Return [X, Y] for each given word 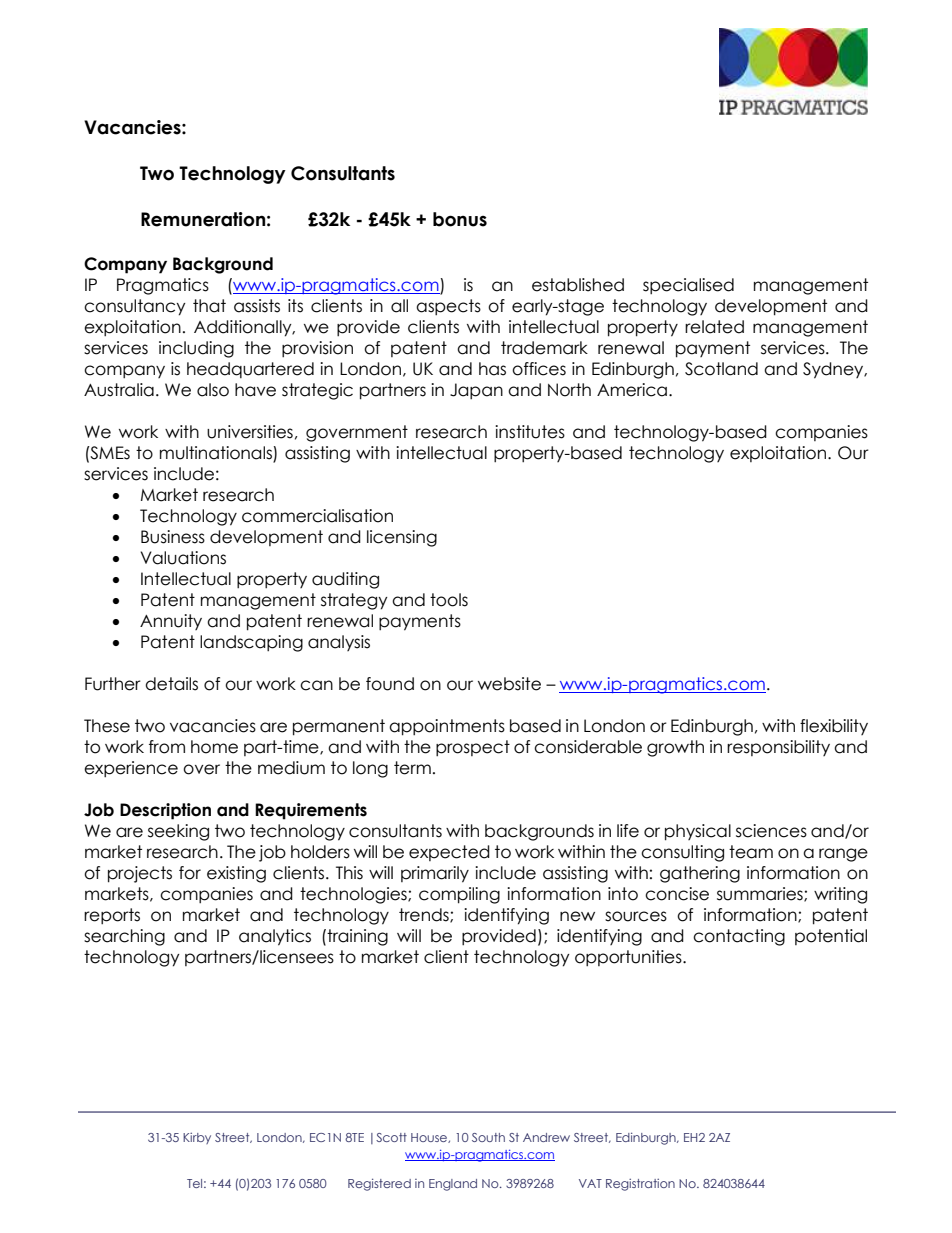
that [209, 306]
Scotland [721, 369]
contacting [739, 937]
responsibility [778, 748]
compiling [459, 895]
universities [250, 432]
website [509, 684]
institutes [530, 432]
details [171, 684]
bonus [460, 219]
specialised [688, 286]
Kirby [197, 1138]
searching [124, 937]
